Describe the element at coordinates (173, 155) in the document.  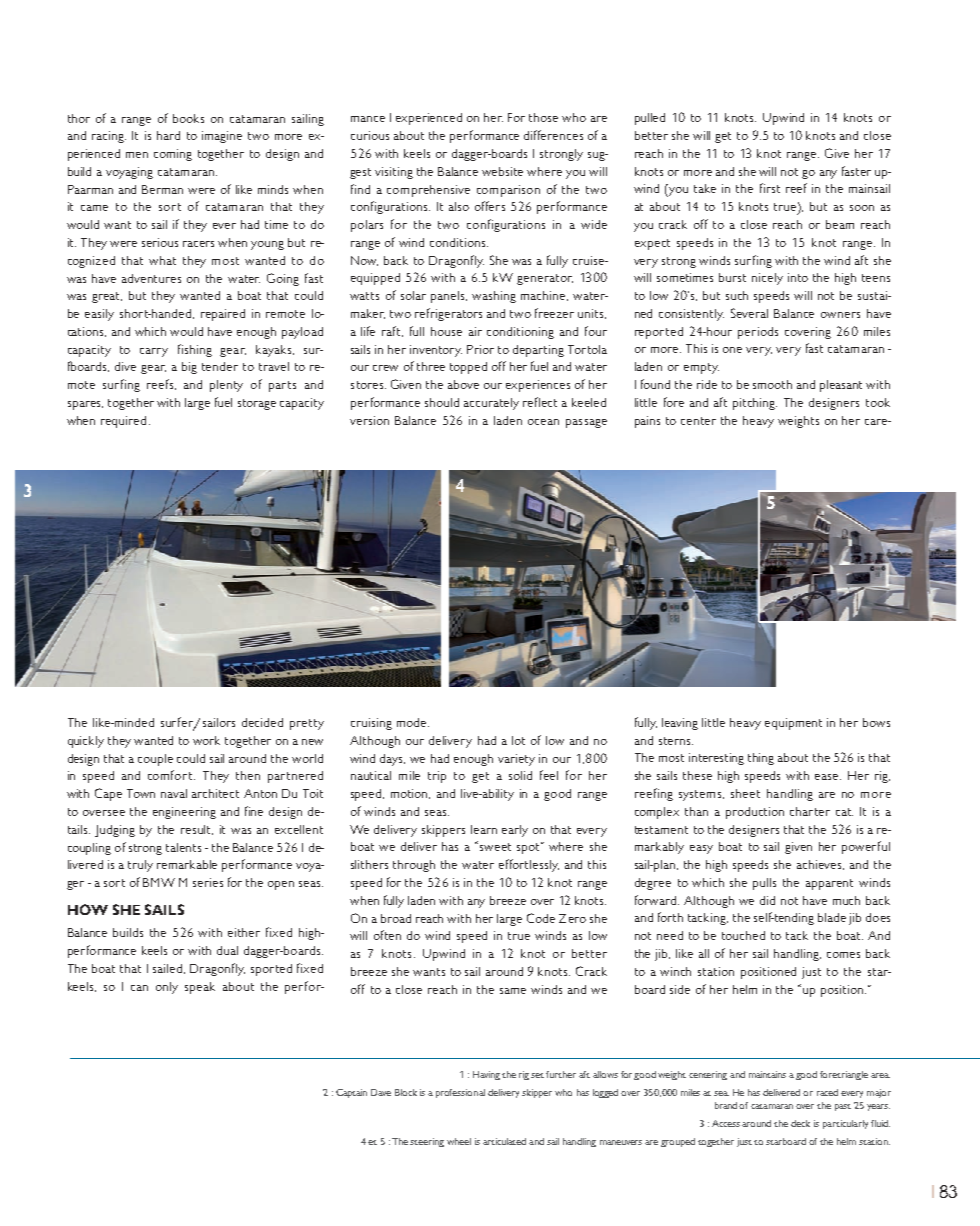
I see `coming` at that location.
